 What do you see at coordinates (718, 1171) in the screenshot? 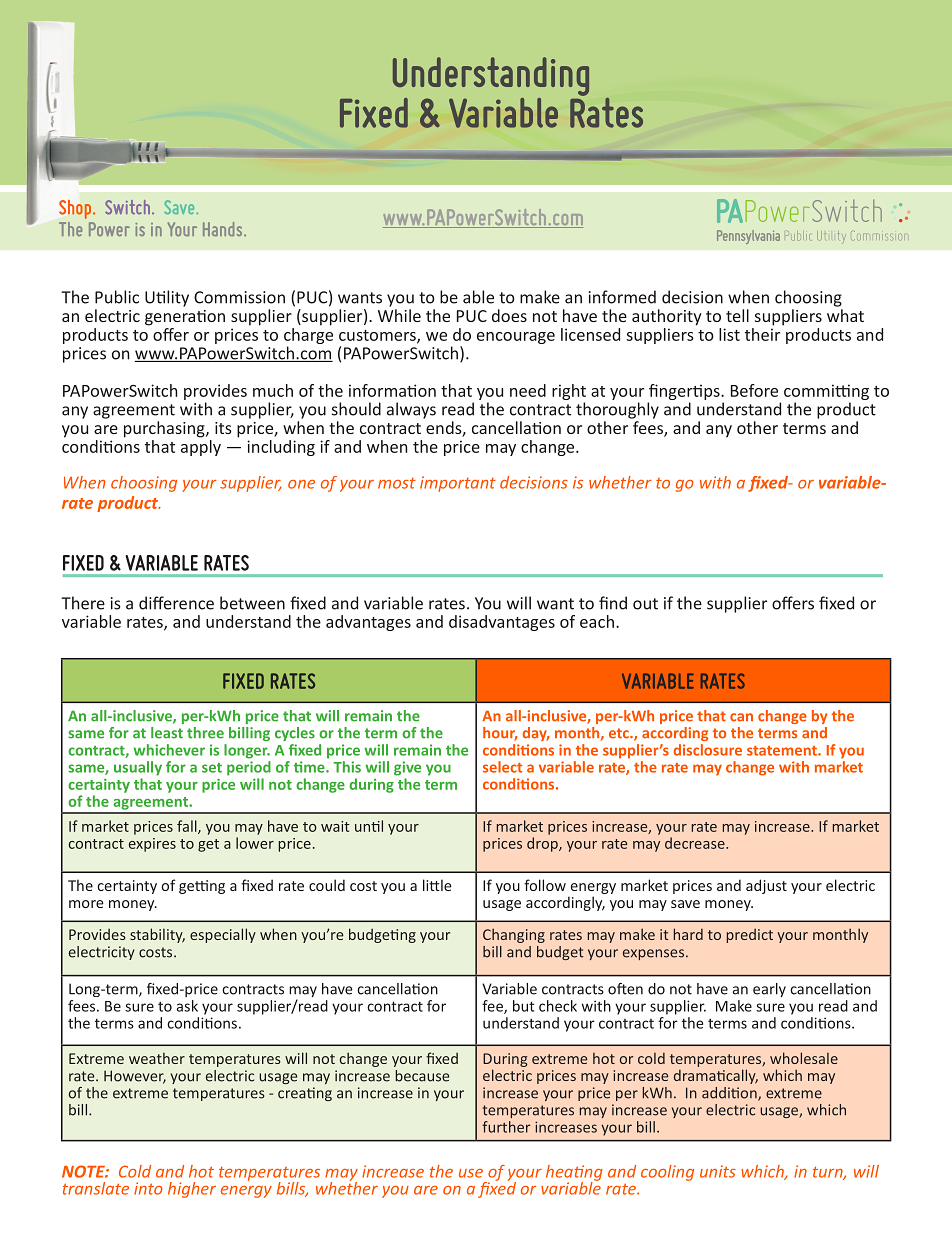
I see `units` at bounding box center [718, 1171].
